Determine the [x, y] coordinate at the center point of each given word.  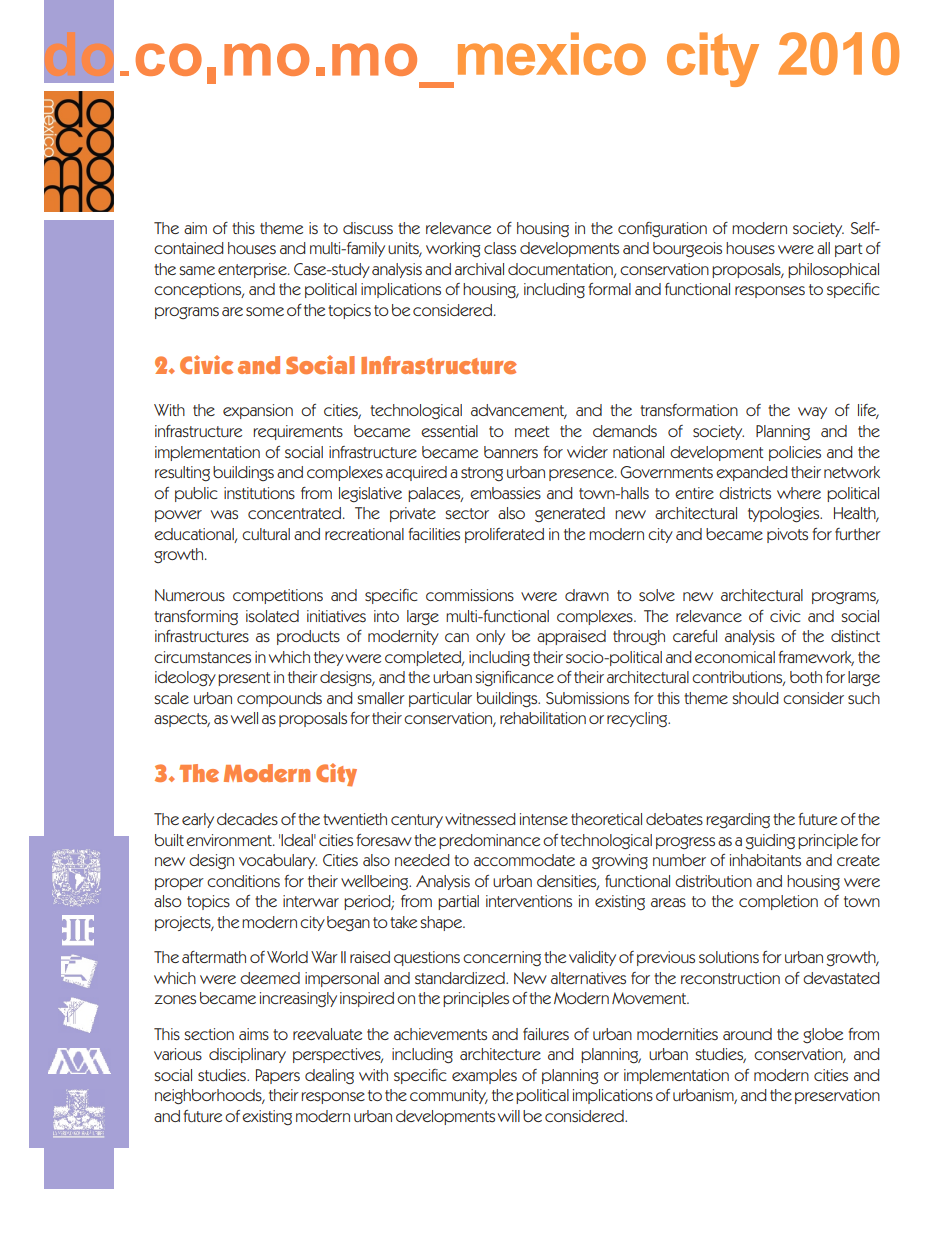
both [806, 677]
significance [514, 679]
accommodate [524, 860]
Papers [278, 1076]
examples [484, 1076]
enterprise [253, 270]
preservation [837, 1096]
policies [795, 453]
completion [778, 902]
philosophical [833, 270]
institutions [259, 493]
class [500, 248]
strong [482, 474]
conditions [243, 881]
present [244, 679]
